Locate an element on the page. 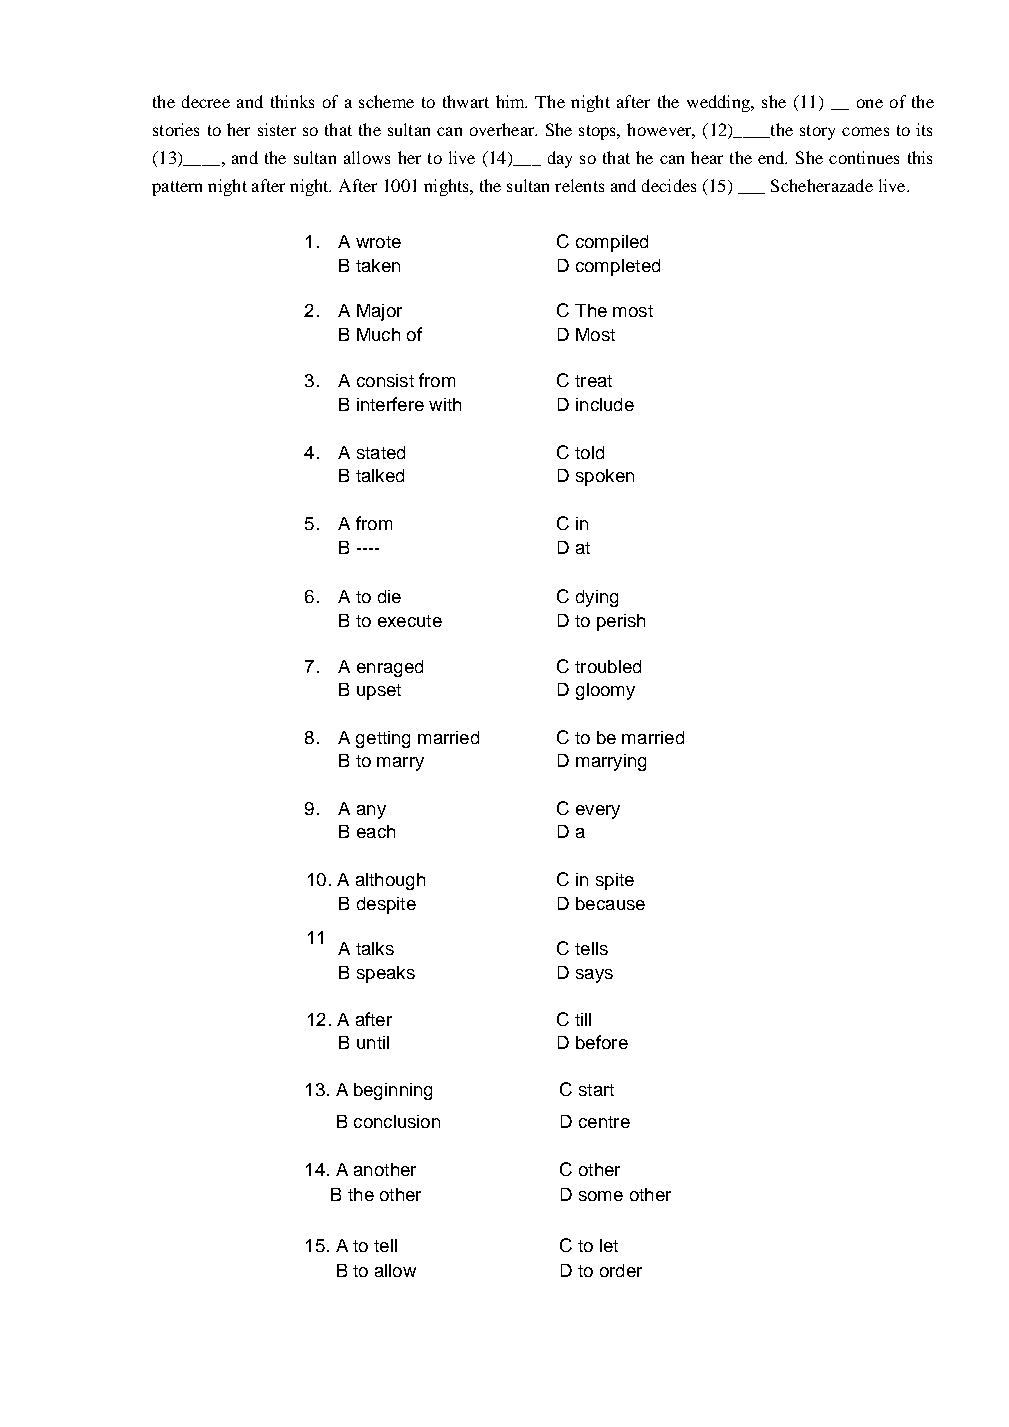 This image has width=1009, height=1427. order is located at coordinates (621, 1270).
